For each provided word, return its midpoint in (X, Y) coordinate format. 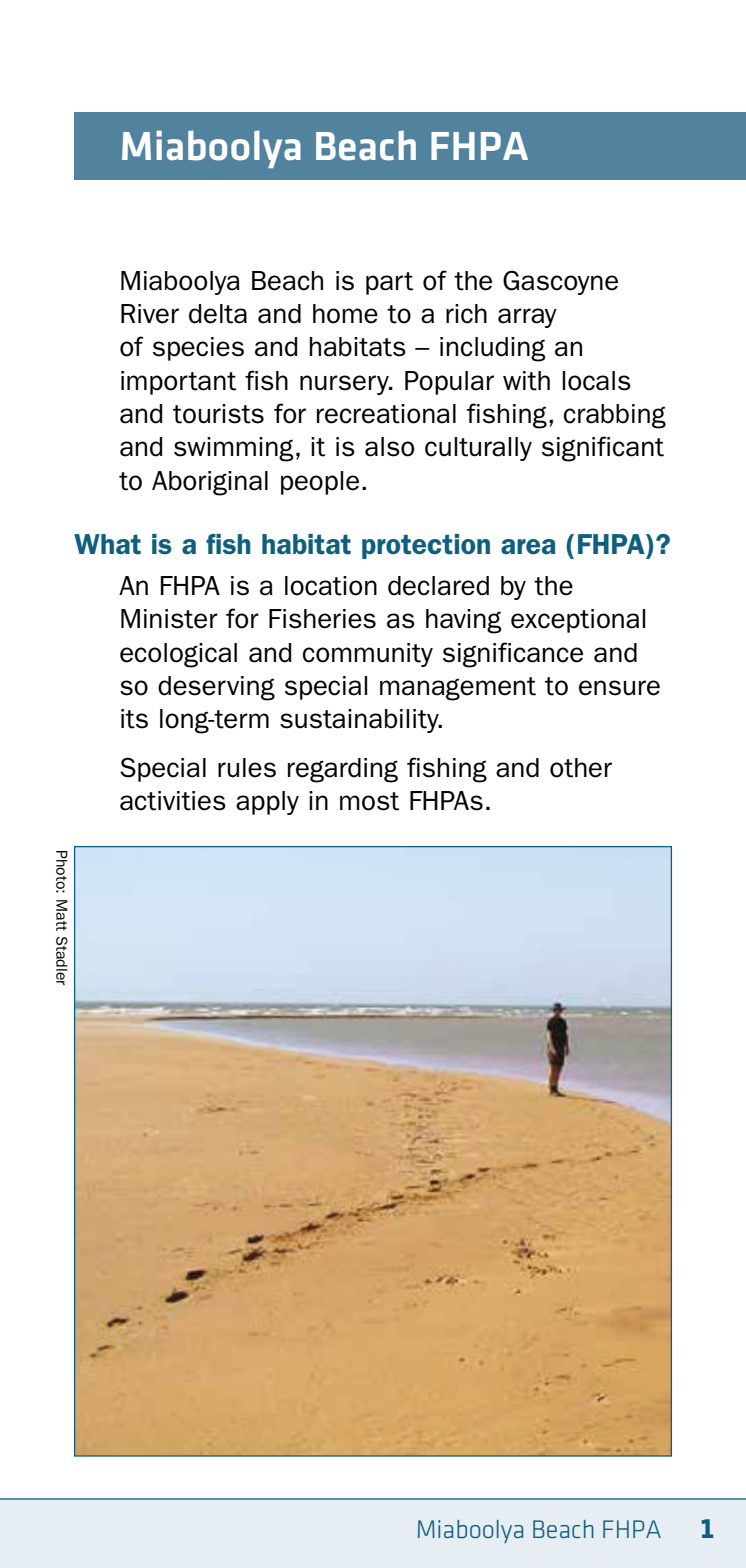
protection (426, 546)
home (345, 314)
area (528, 547)
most (369, 801)
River (150, 314)
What (107, 544)
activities (173, 801)
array (527, 318)
